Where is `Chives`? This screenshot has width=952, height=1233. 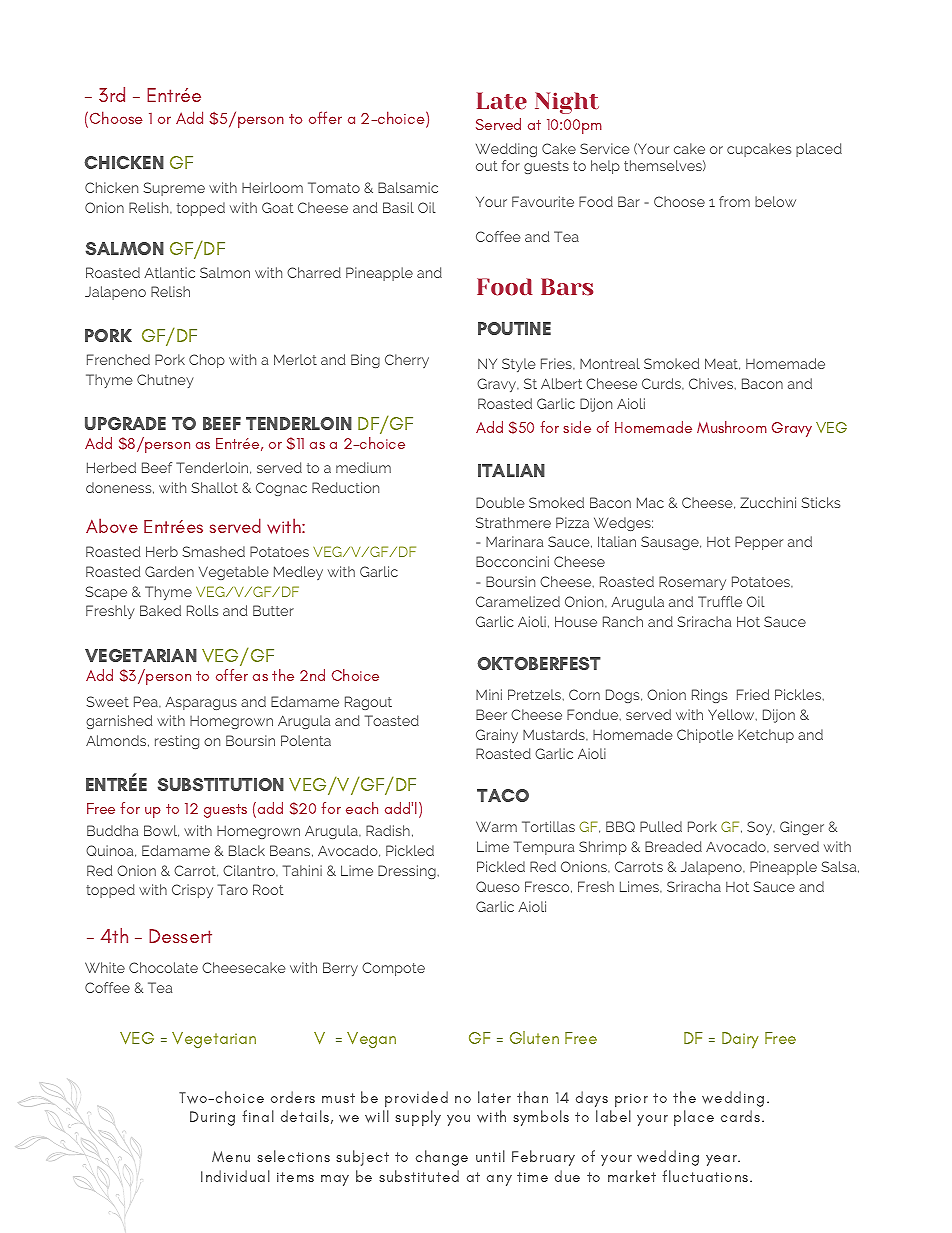
Chives is located at coordinates (712, 384).
